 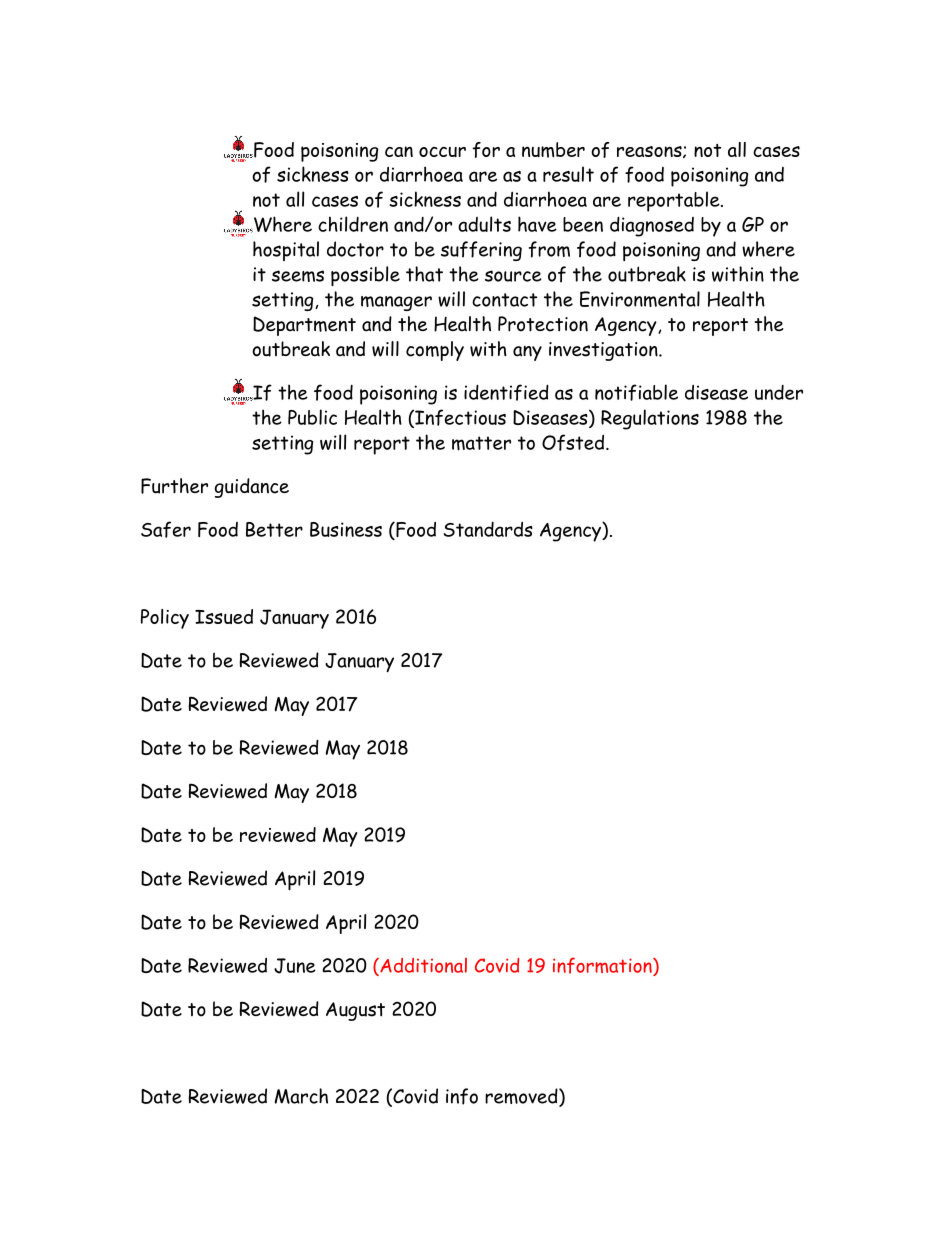 I want to click on Ofsted, so click(x=574, y=442).
